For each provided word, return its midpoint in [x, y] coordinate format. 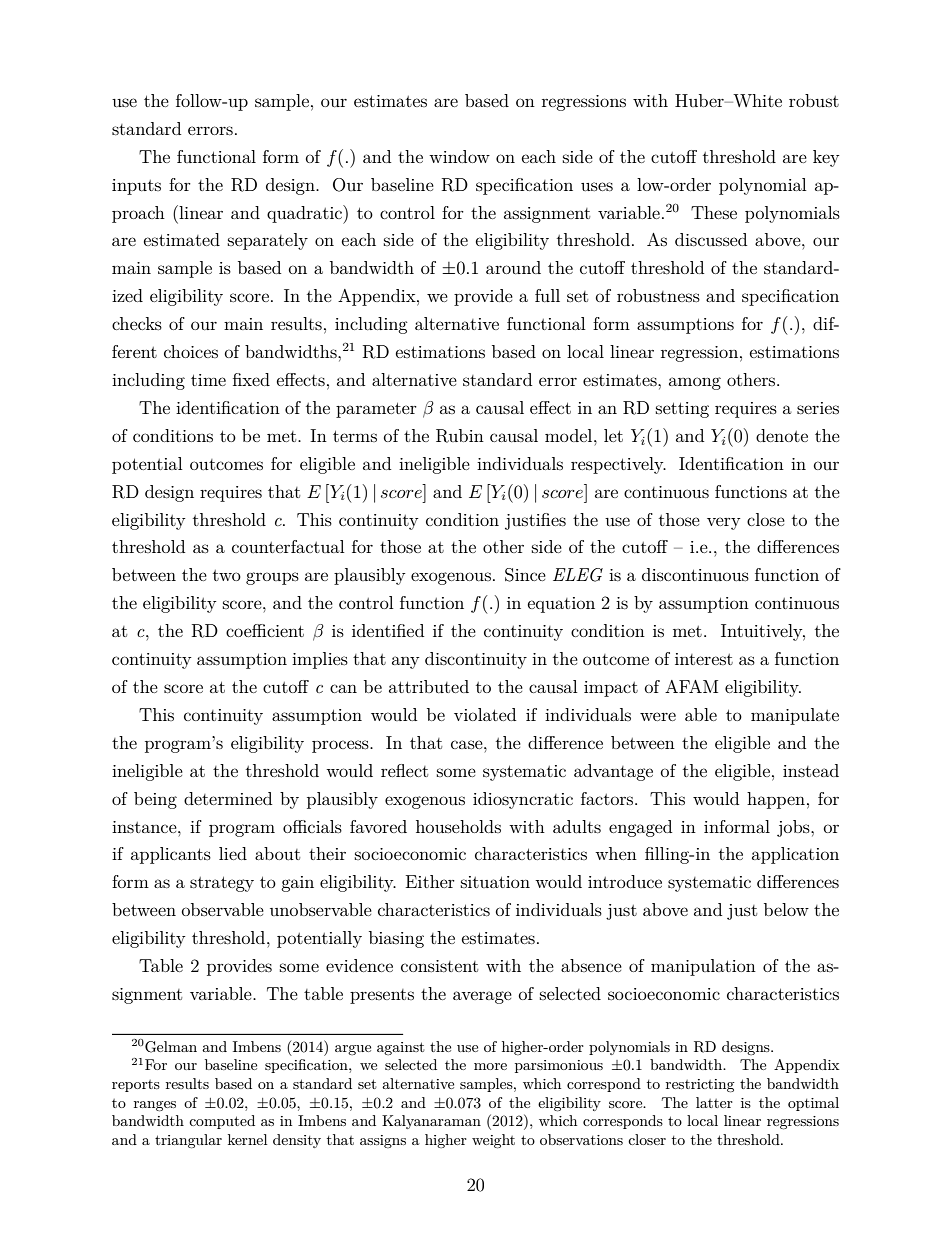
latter [714, 1102]
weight [493, 1141]
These [714, 212]
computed [222, 1122]
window [459, 156]
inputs [136, 187]
